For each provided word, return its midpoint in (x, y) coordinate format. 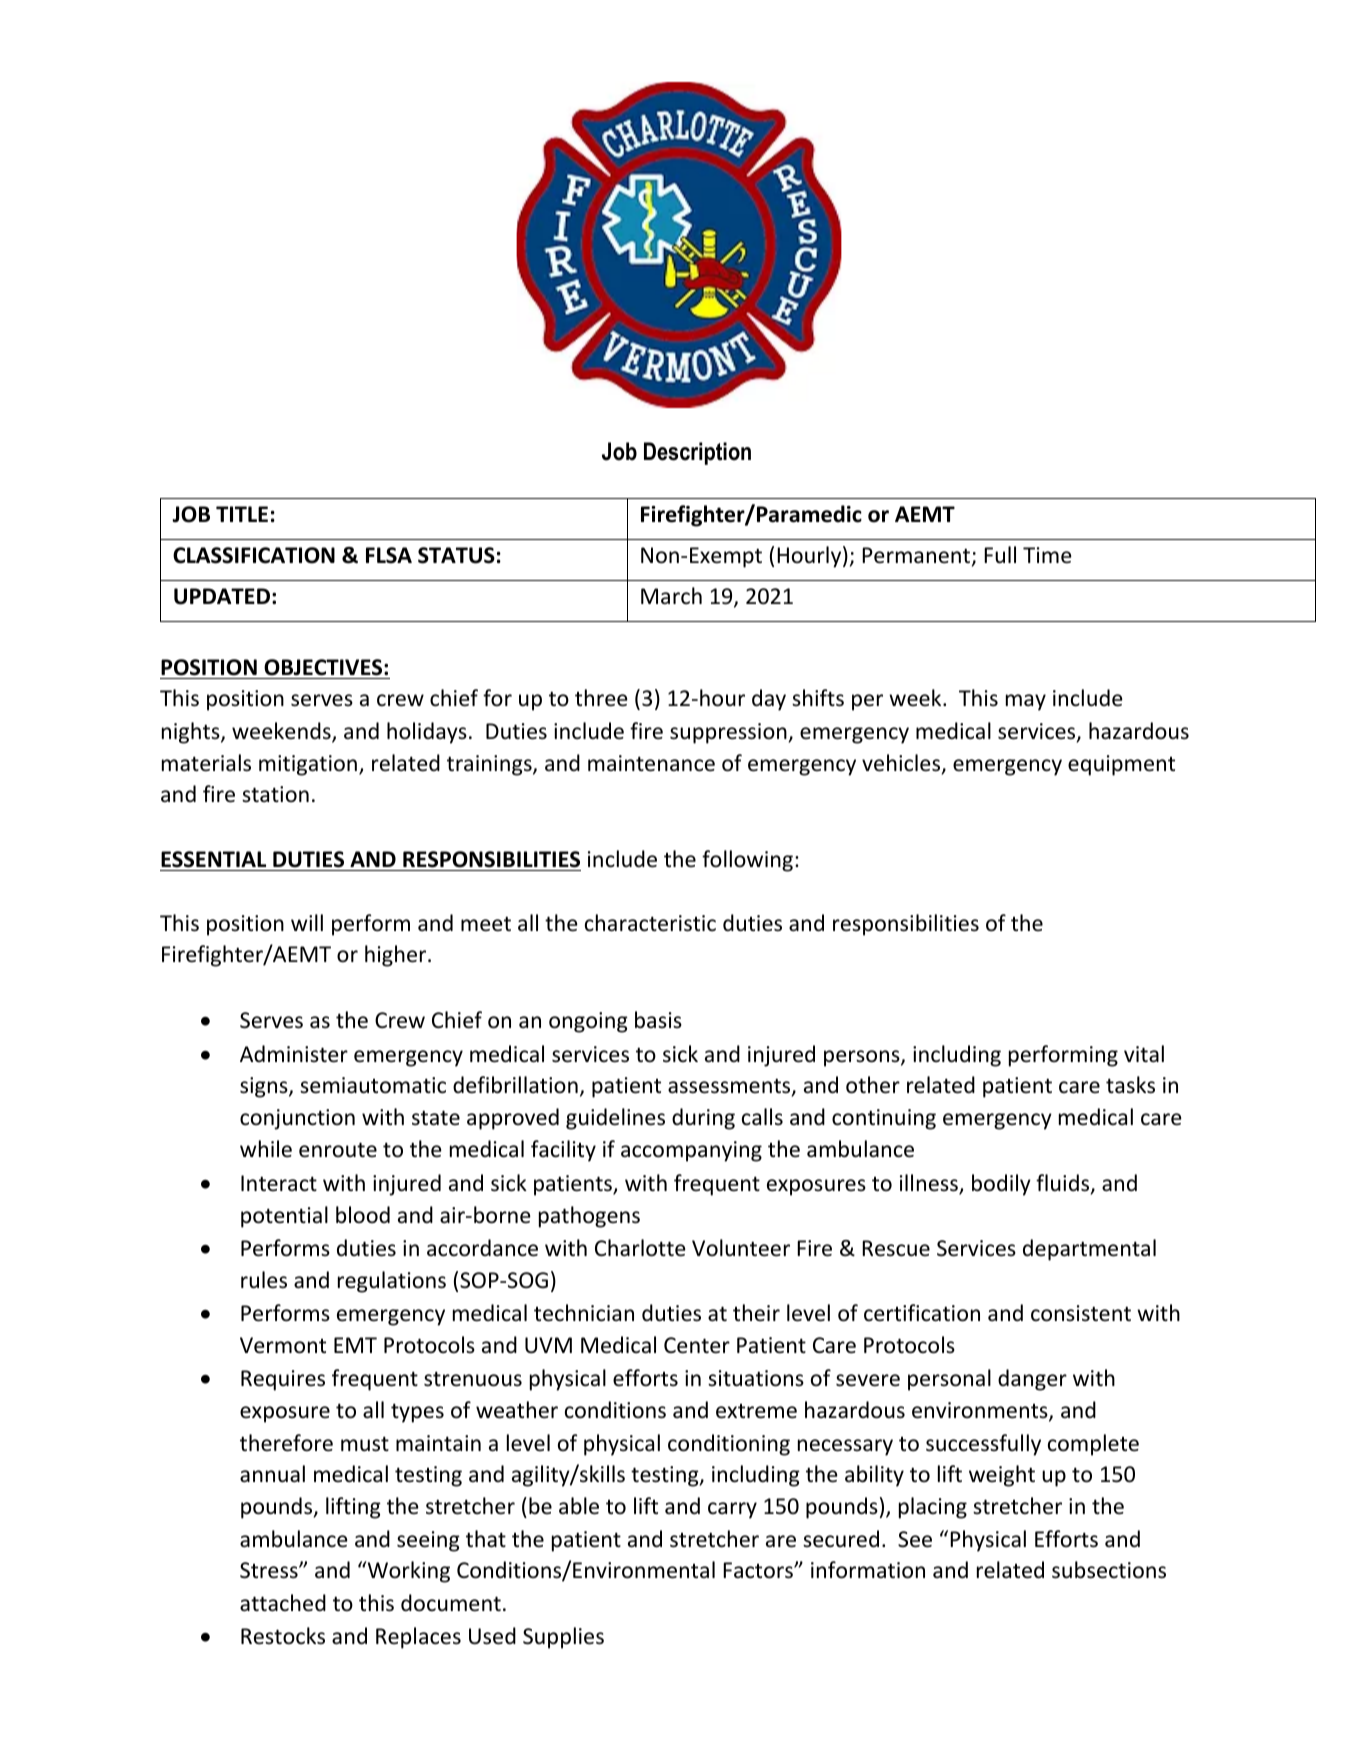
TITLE (242, 514)
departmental (1089, 1250)
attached (283, 1603)
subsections (1109, 1570)
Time (1047, 555)
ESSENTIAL (213, 859)
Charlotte (640, 1248)
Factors (759, 1570)
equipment (1121, 765)
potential (284, 1217)
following (747, 861)
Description (697, 453)
